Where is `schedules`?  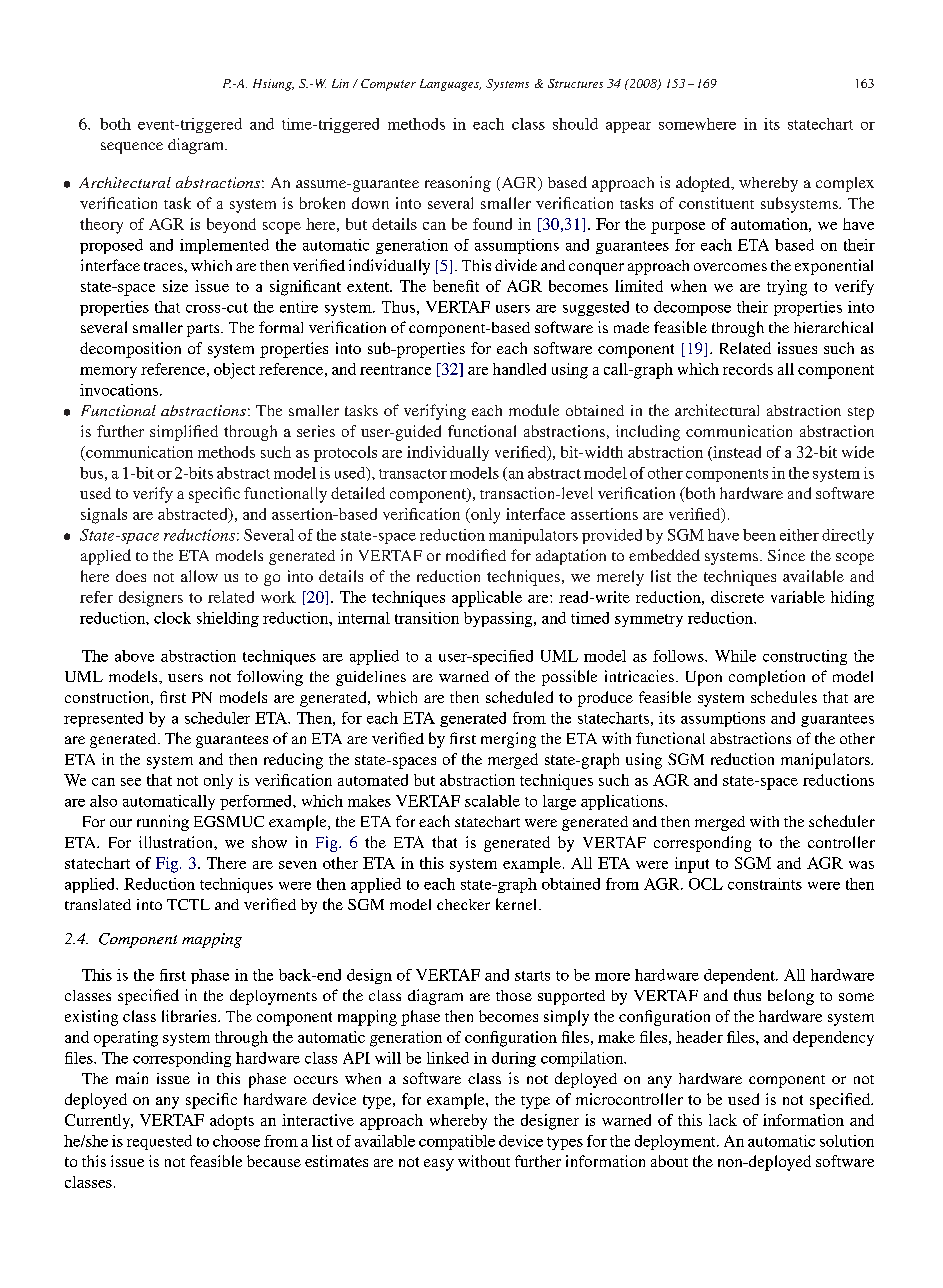
schedules is located at coordinates (784, 697).
